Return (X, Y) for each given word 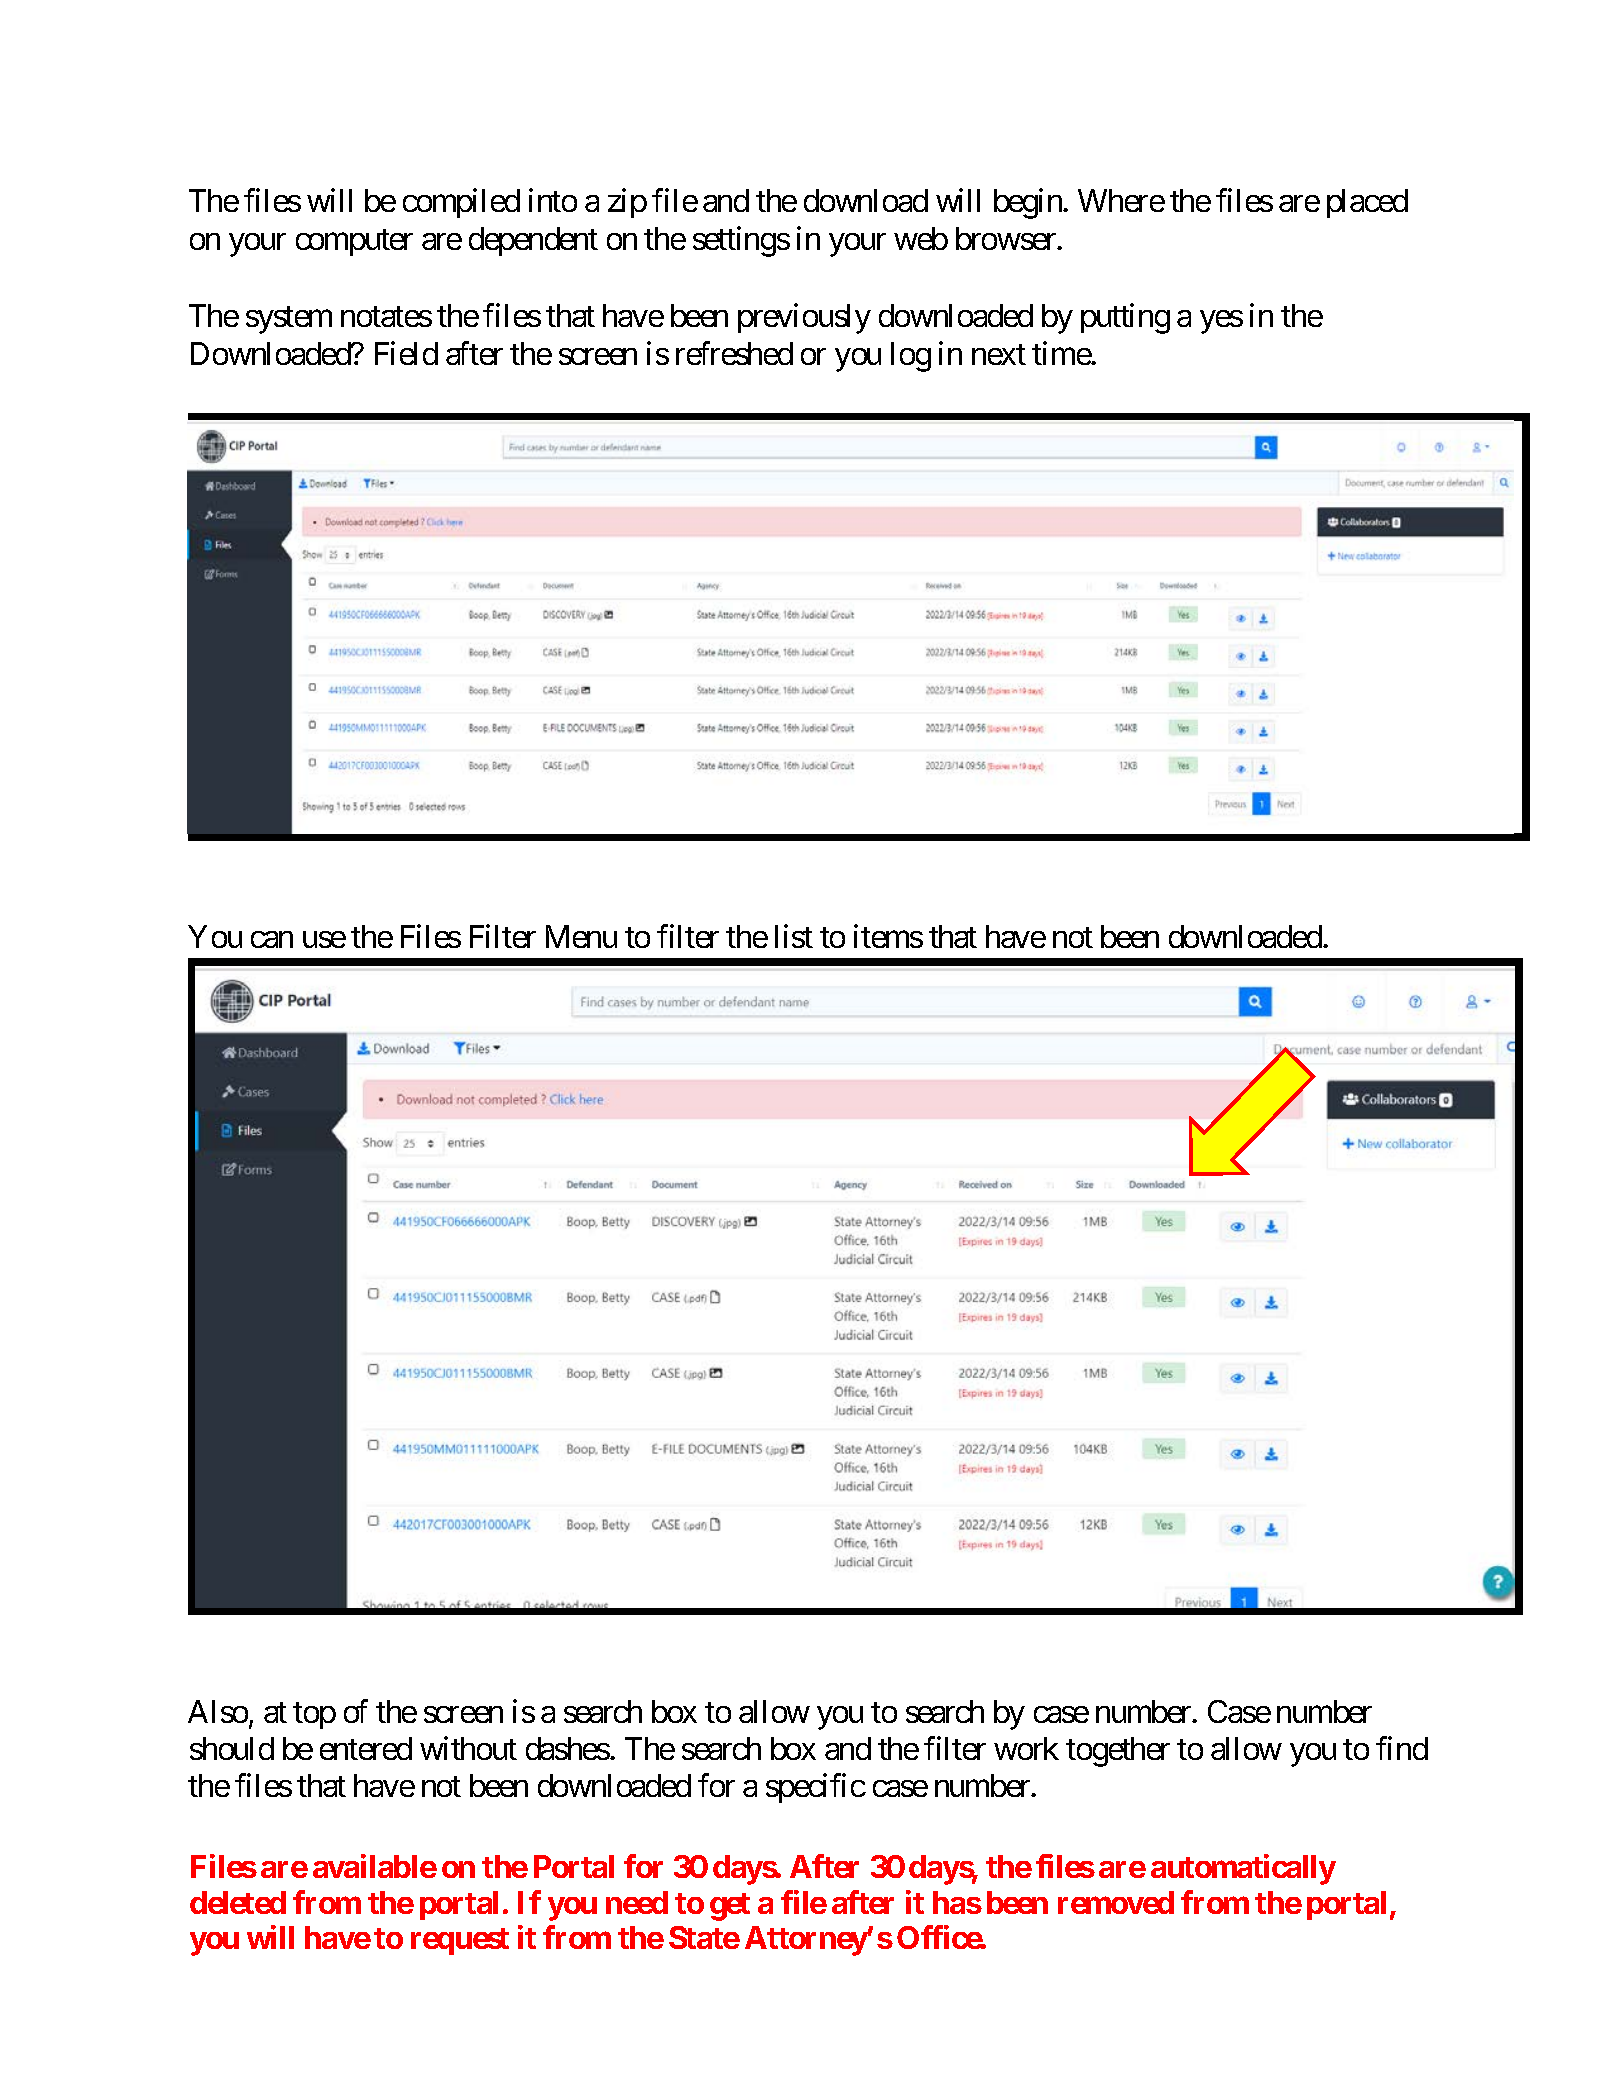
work (1026, 1748)
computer (354, 242)
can (272, 940)
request (460, 1941)
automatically (1243, 1869)
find (1402, 1748)
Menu (581, 936)
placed (1367, 203)
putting (1125, 318)
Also (218, 1711)
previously (804, 318)
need (637, 1902)
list (794, 936)
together (1118, 1752)
